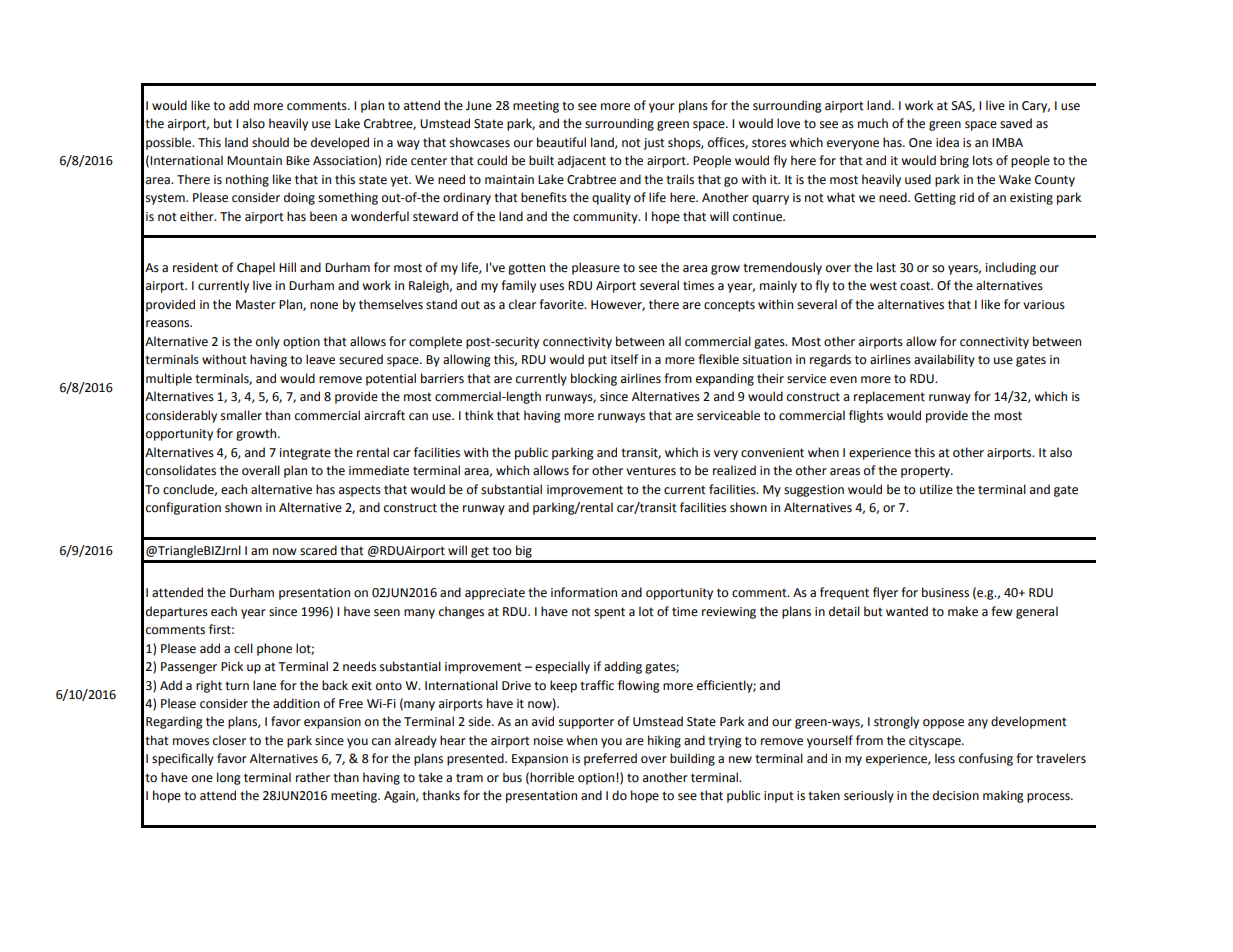 This page has height=952, width=1233. I want to click on scared, so click(318, 550).
